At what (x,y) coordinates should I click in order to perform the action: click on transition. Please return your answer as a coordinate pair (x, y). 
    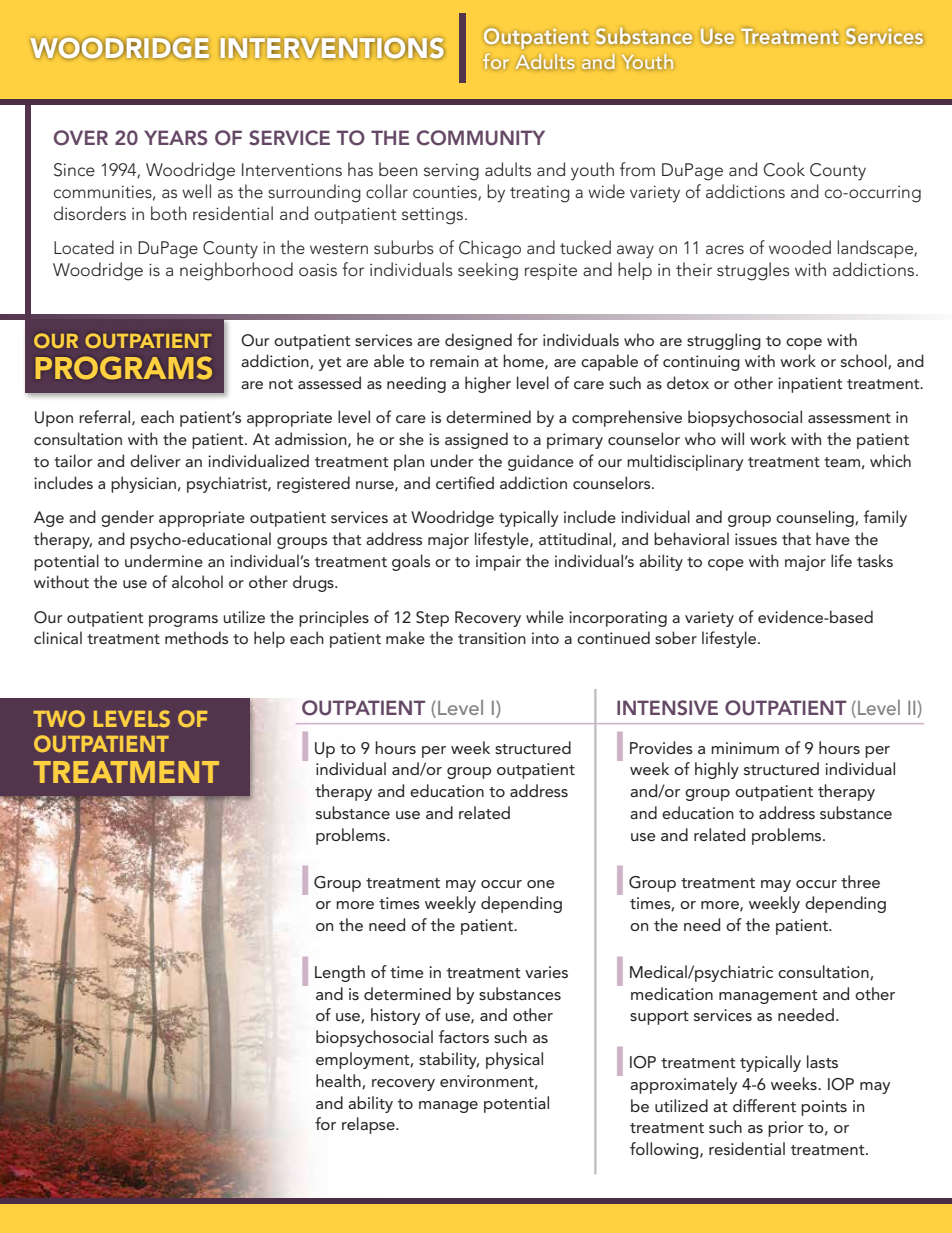
    Looking at the image, I should click on (492, 638).
